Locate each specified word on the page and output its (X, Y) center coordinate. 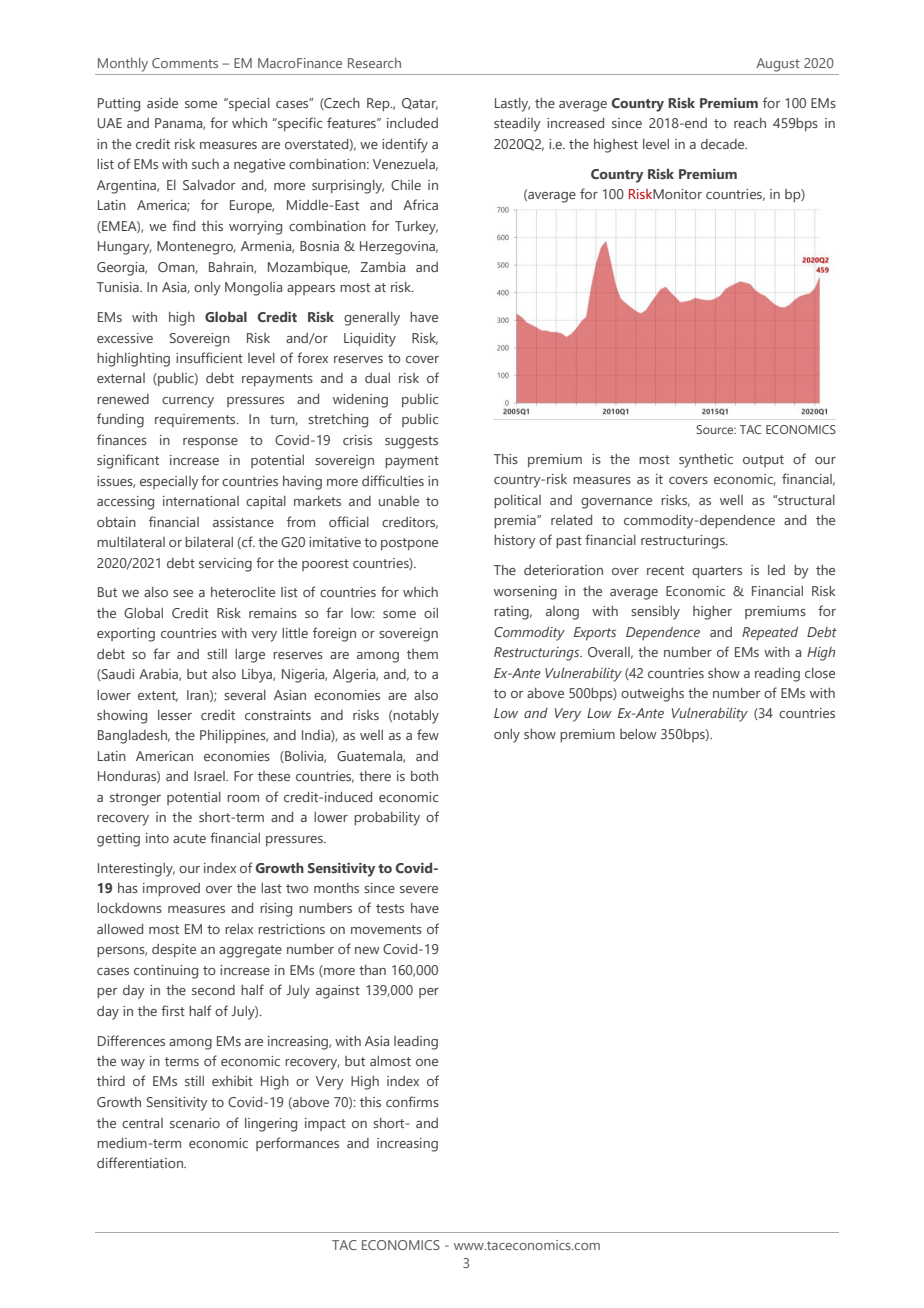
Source (716, 429)
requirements (196, 420)
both (424, 776)
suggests (411, 442)
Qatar (420, 104)
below (638, 734)
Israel (210, 776)
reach (750, 123)
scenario (195, 1123)
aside (162, 103)
